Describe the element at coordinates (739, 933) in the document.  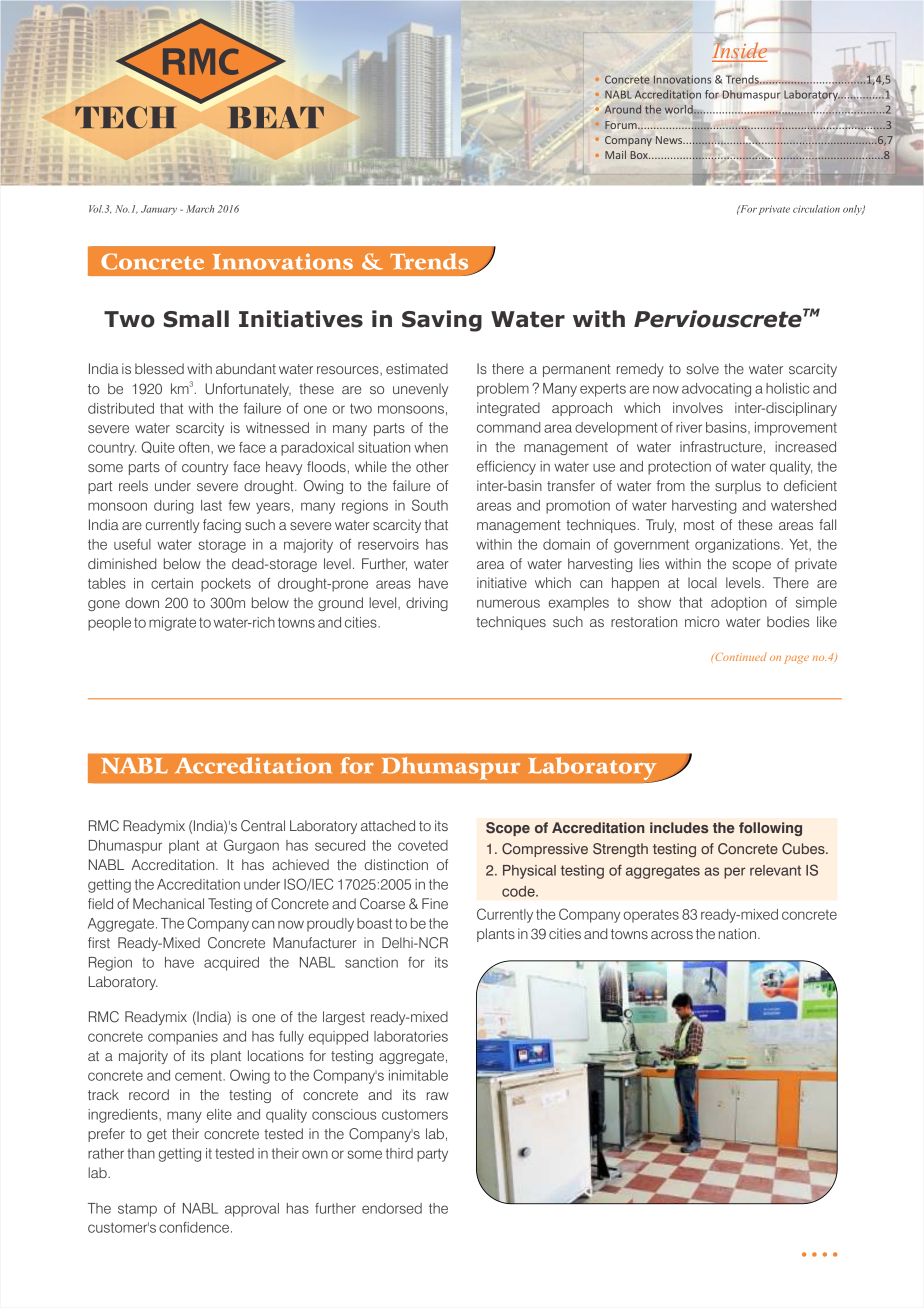
I see `nation` at that location.
